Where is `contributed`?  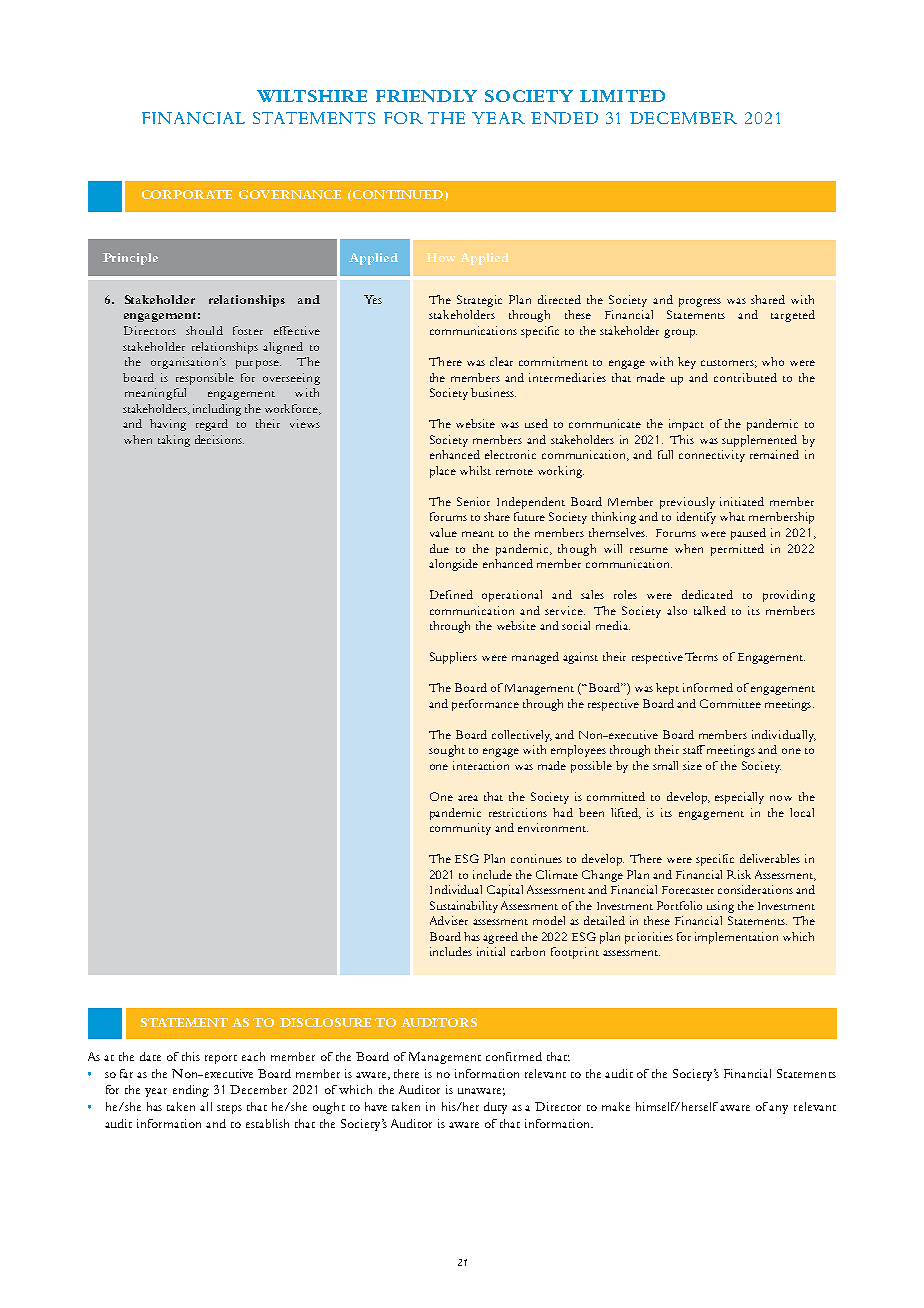 contributed is located at coordinates (745, 377).
